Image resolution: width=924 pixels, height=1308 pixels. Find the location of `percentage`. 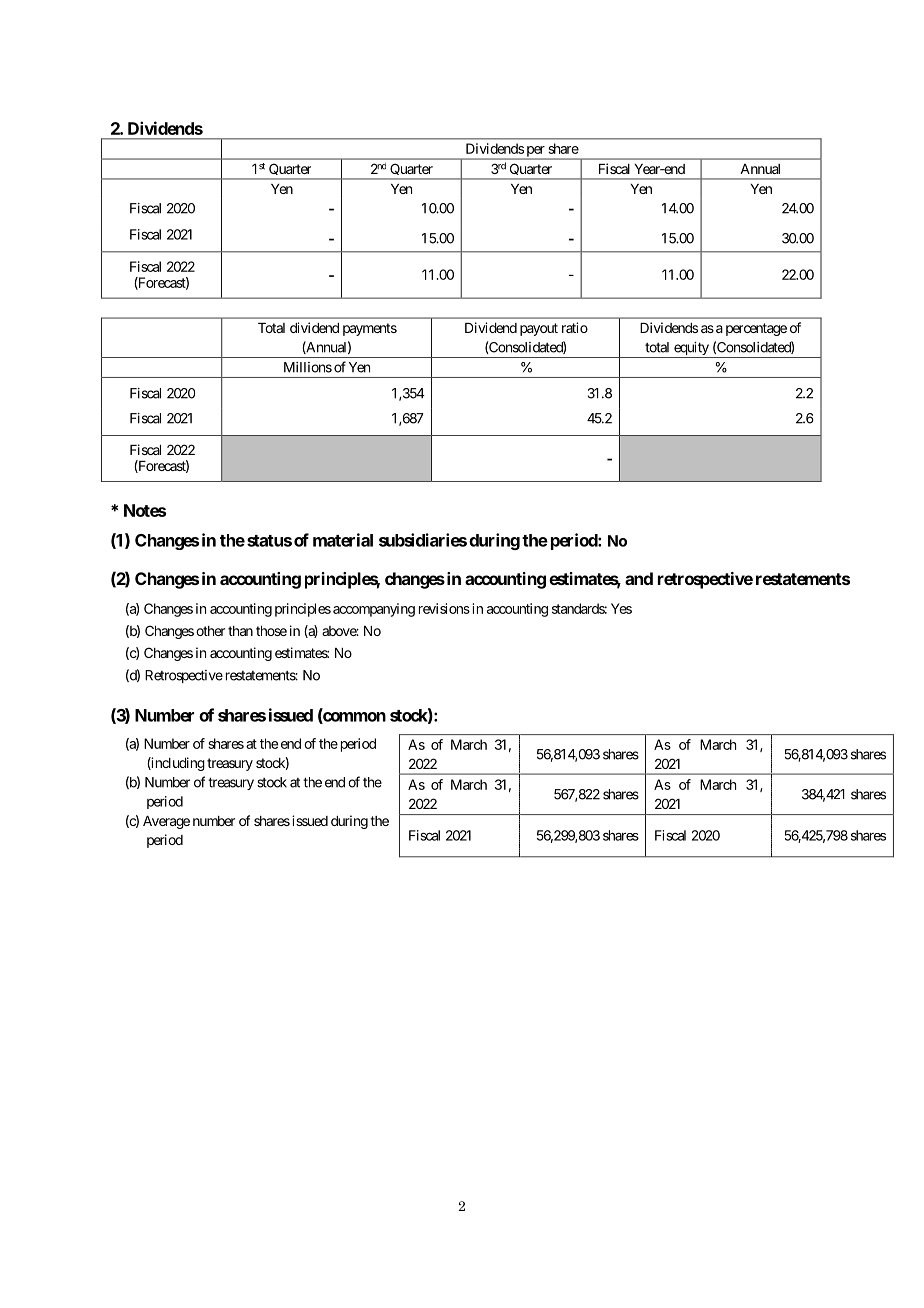

percentage is located at coordinates (756, 329).
